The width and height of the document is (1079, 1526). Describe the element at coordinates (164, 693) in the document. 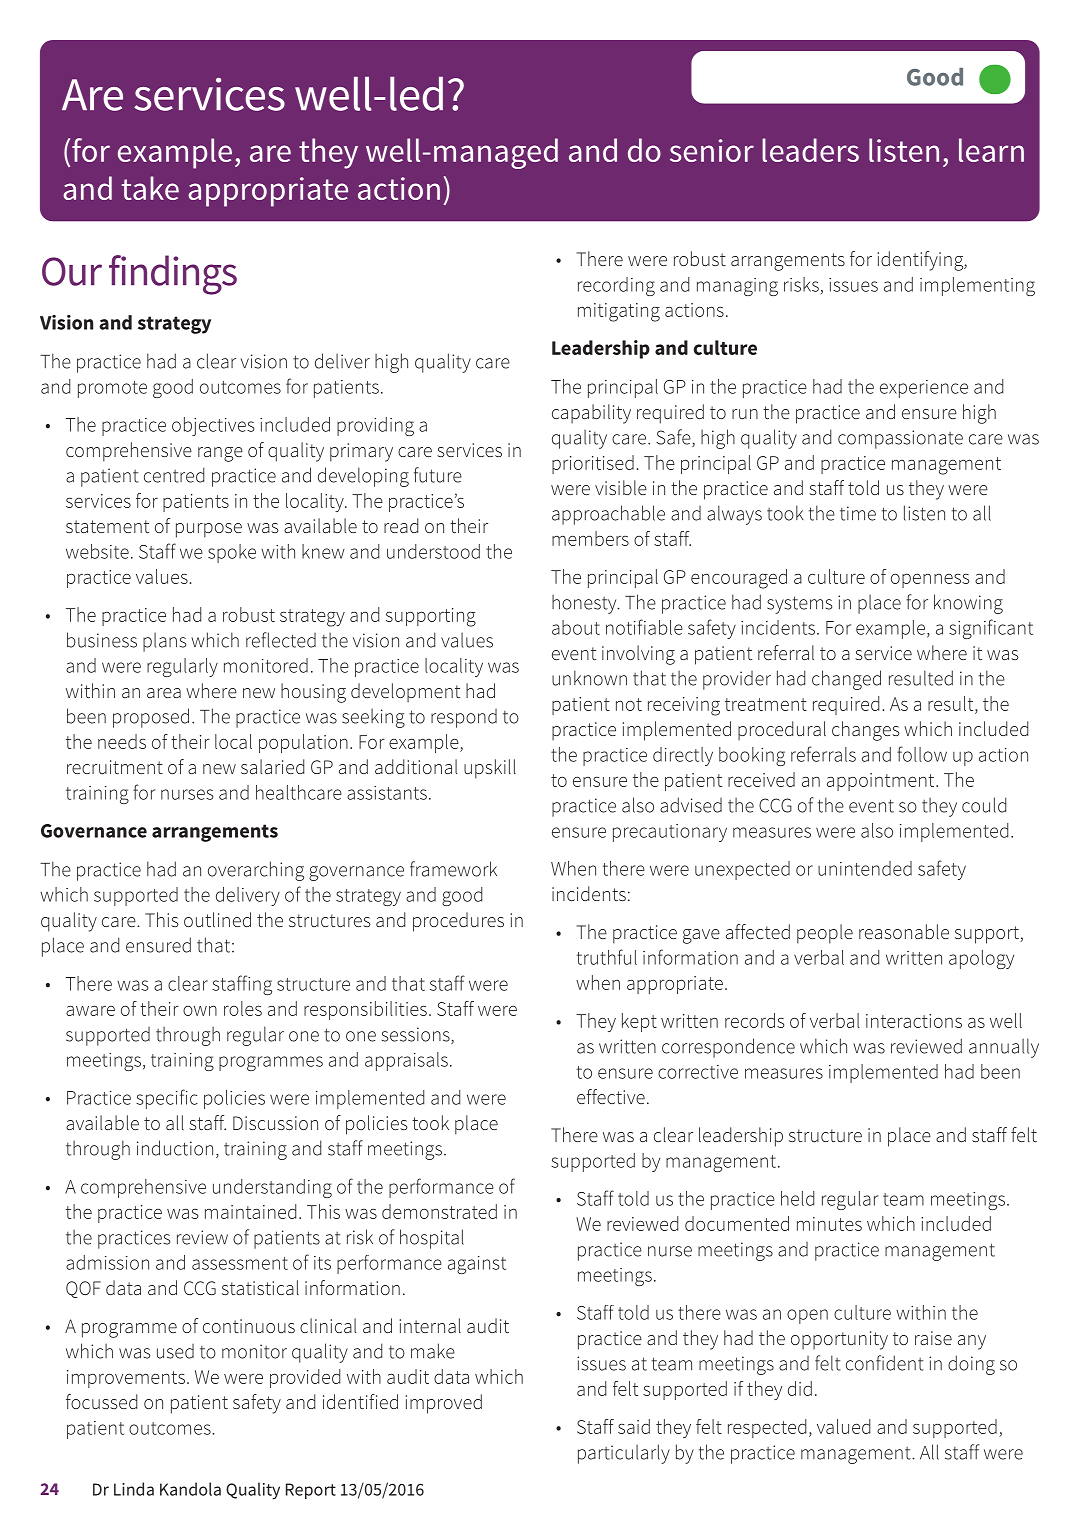

I see `area` at that location.
